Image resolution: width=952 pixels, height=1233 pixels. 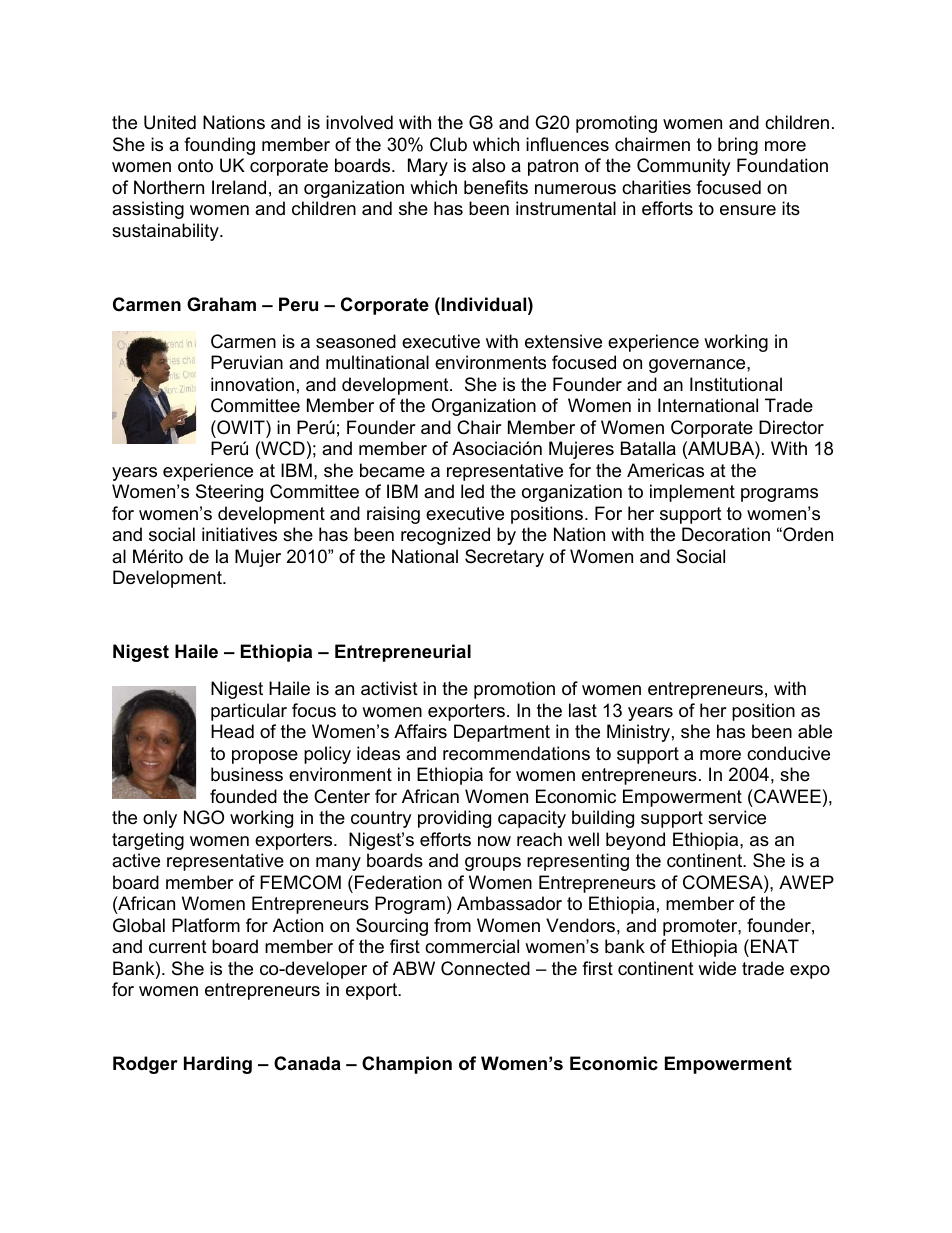 What do you see at coordinates (738, 146) in the screenshot?
I see `bring` at bounding box center [738, 146].
